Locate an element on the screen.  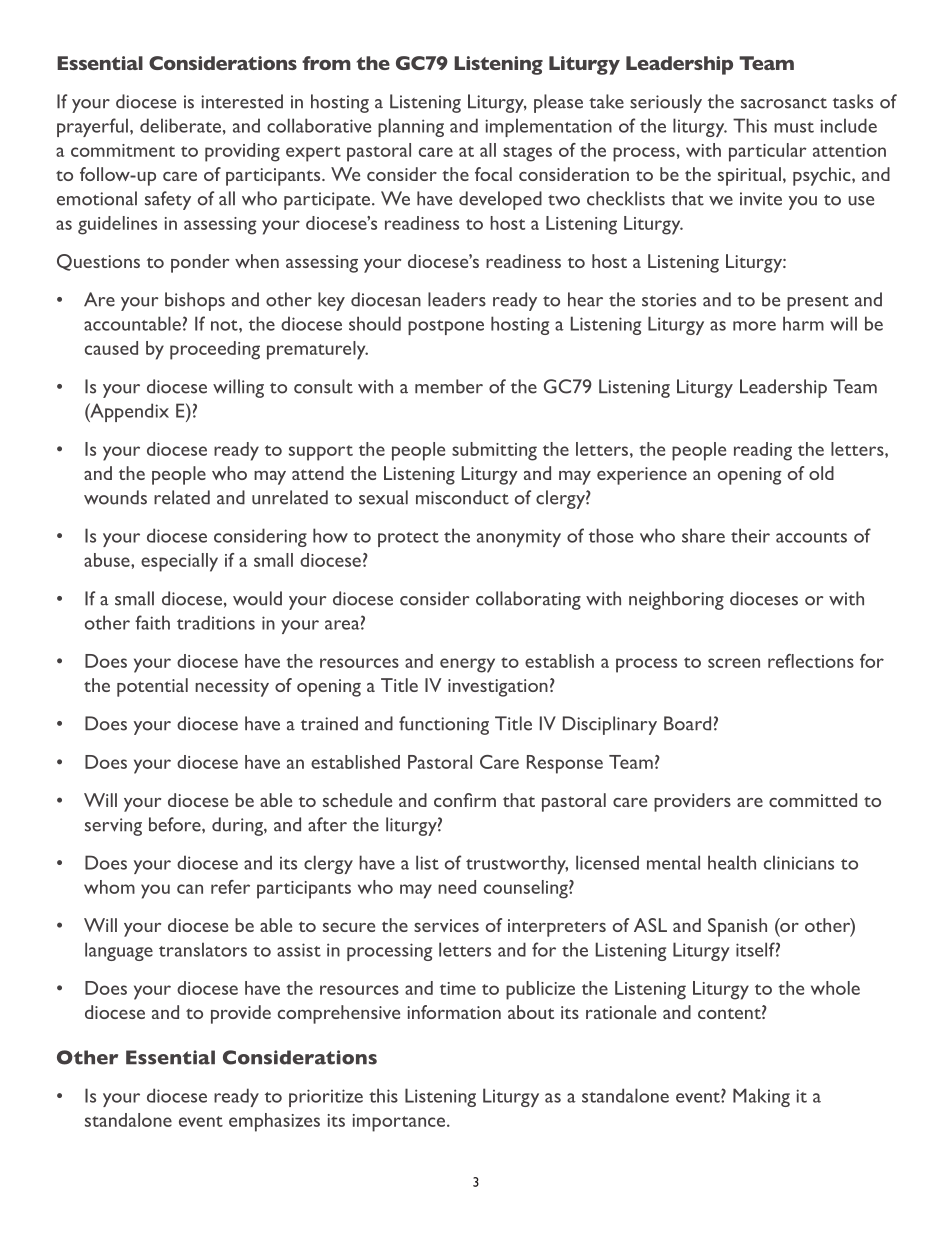
emphasizes is located at coordinates (274, 1122).
